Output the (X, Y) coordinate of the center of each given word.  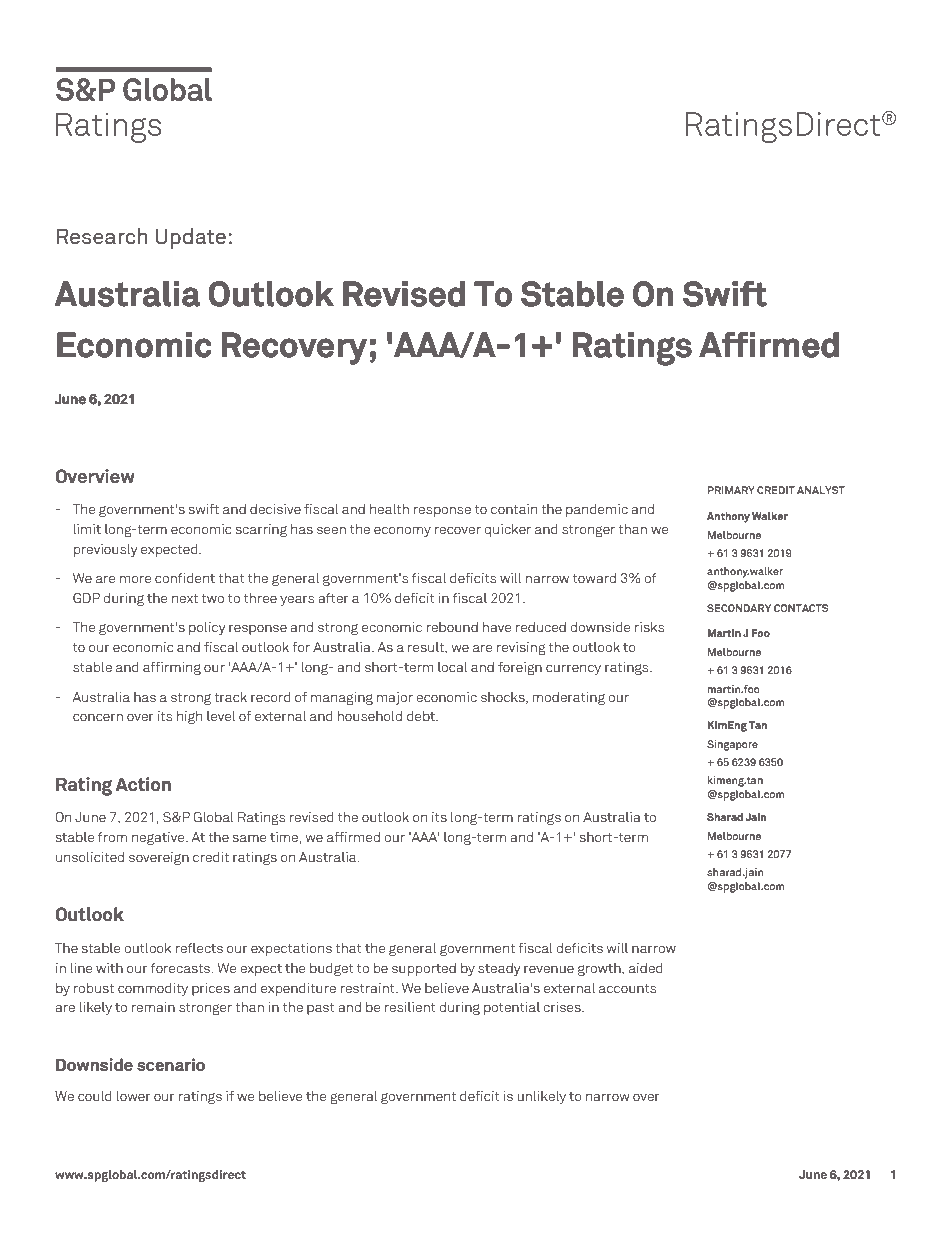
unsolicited (90, 857)
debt (422, 716)
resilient (410, 1007)
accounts (627, 988)
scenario (171, 1065)
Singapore (732, 745)
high (189, 718)
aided (646, 968)
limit (87, 529)
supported (424, 969)
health (389, 509)
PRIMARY (731, 490)
